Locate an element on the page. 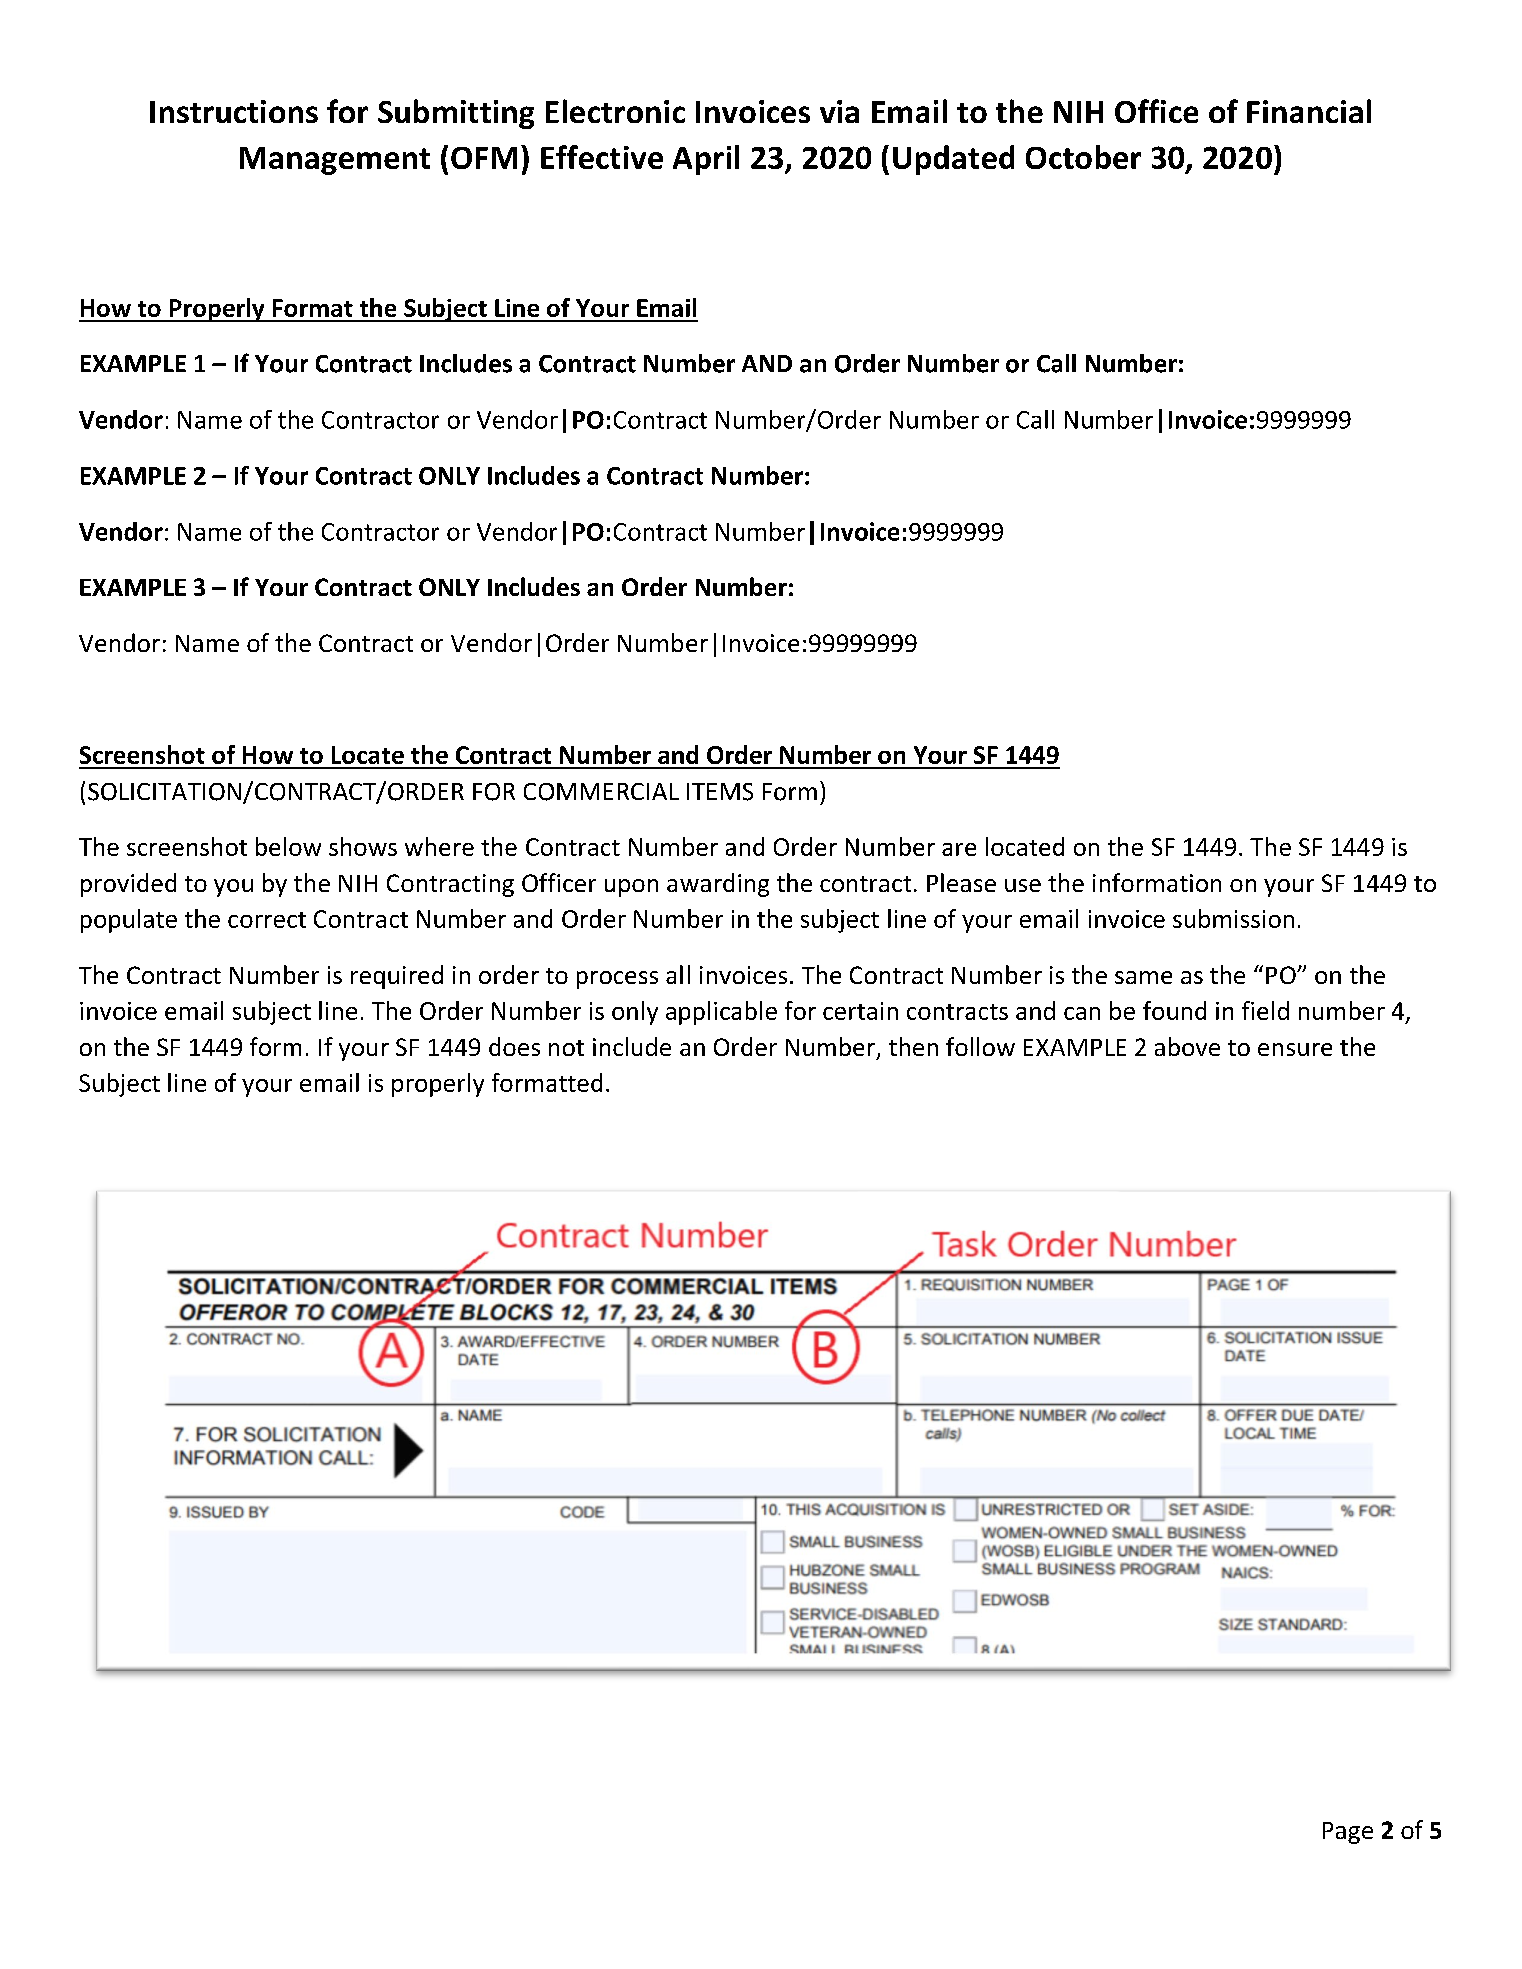 Image resolution: width=1522 pixels, height=1969 pixels. correct is located at coordinates (267, 920).
